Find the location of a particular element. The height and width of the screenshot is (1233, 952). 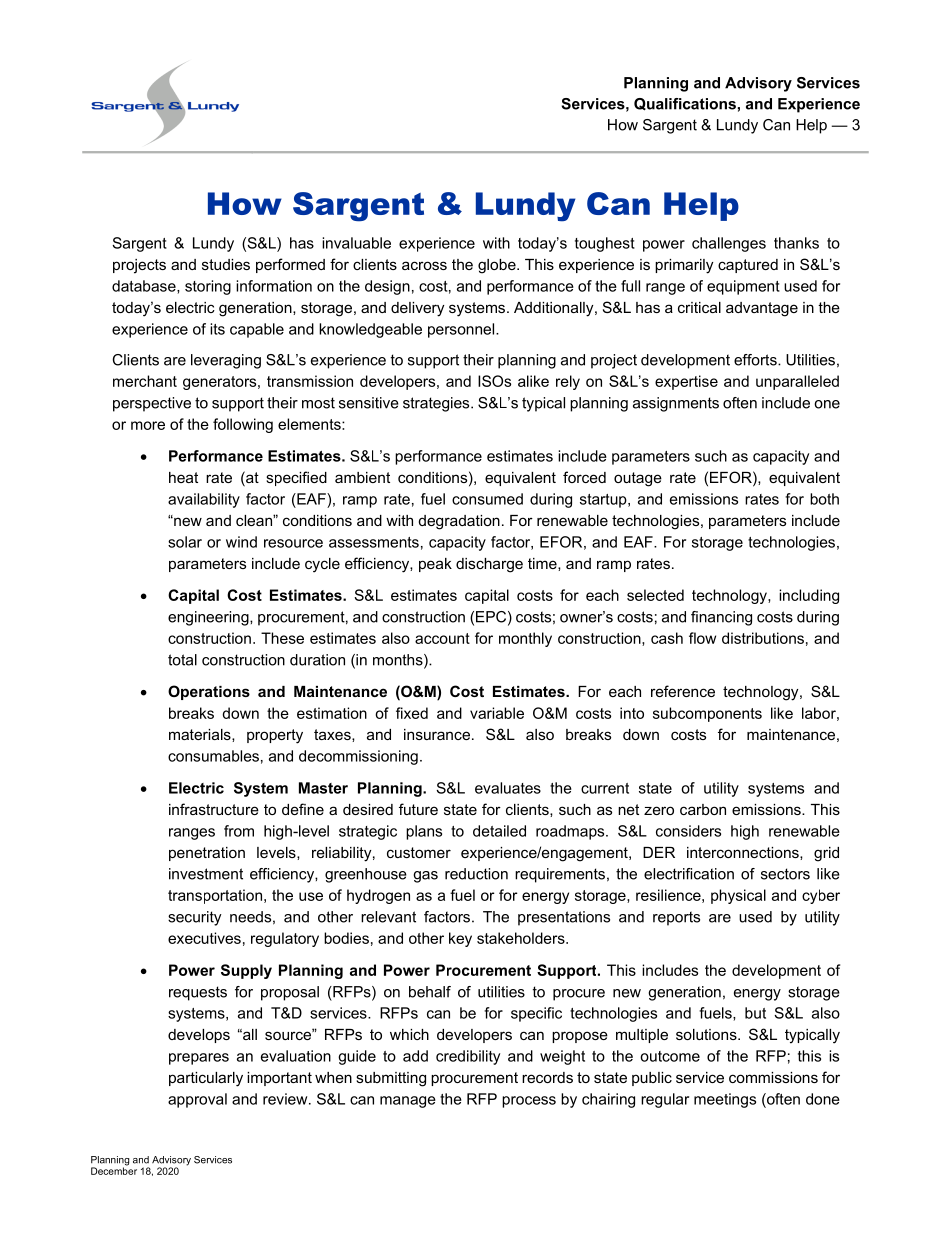

reduction is located at coordinates (476, 874).
